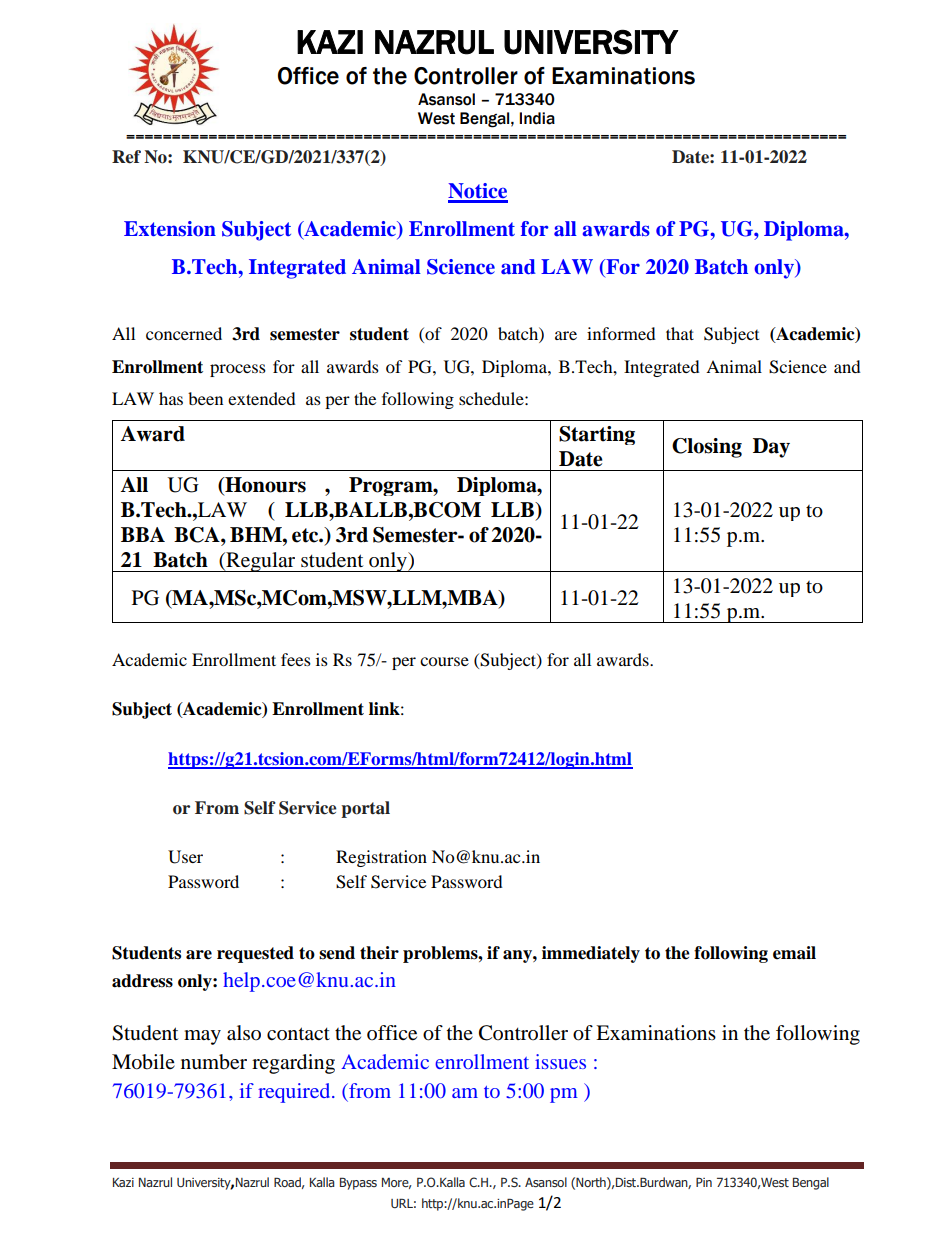  What do you see at coordinates (214, 1062) in the image?
I see `number` at bounding box center [214, 1062].
